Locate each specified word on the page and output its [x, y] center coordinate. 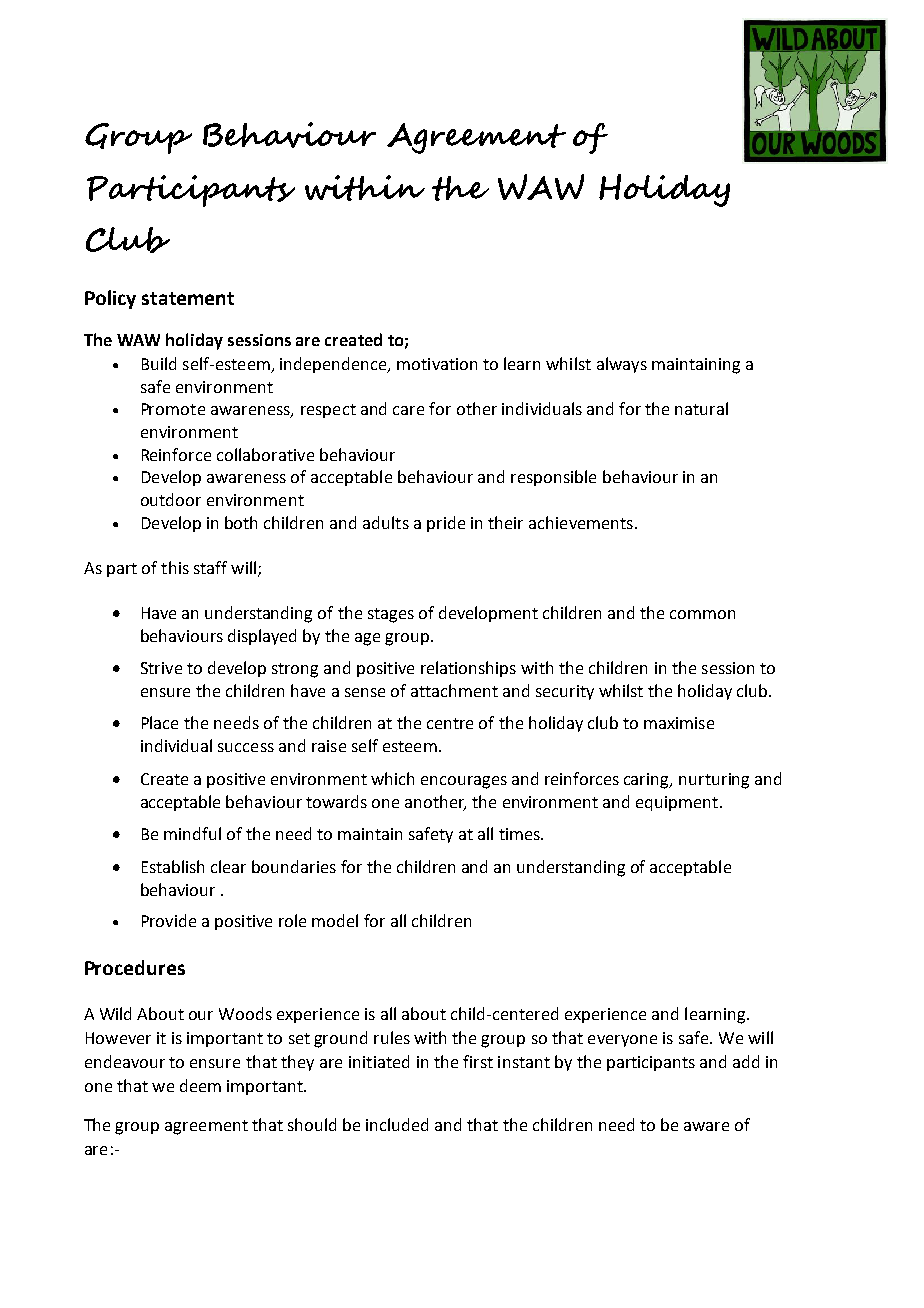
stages [391, 615]
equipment [678, 803]
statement [188, 298]
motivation [437, 364]
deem [200, 1085]
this [175, 567]
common [702, 614]
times [520, 834]
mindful [192, 833]
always [622, 365]
